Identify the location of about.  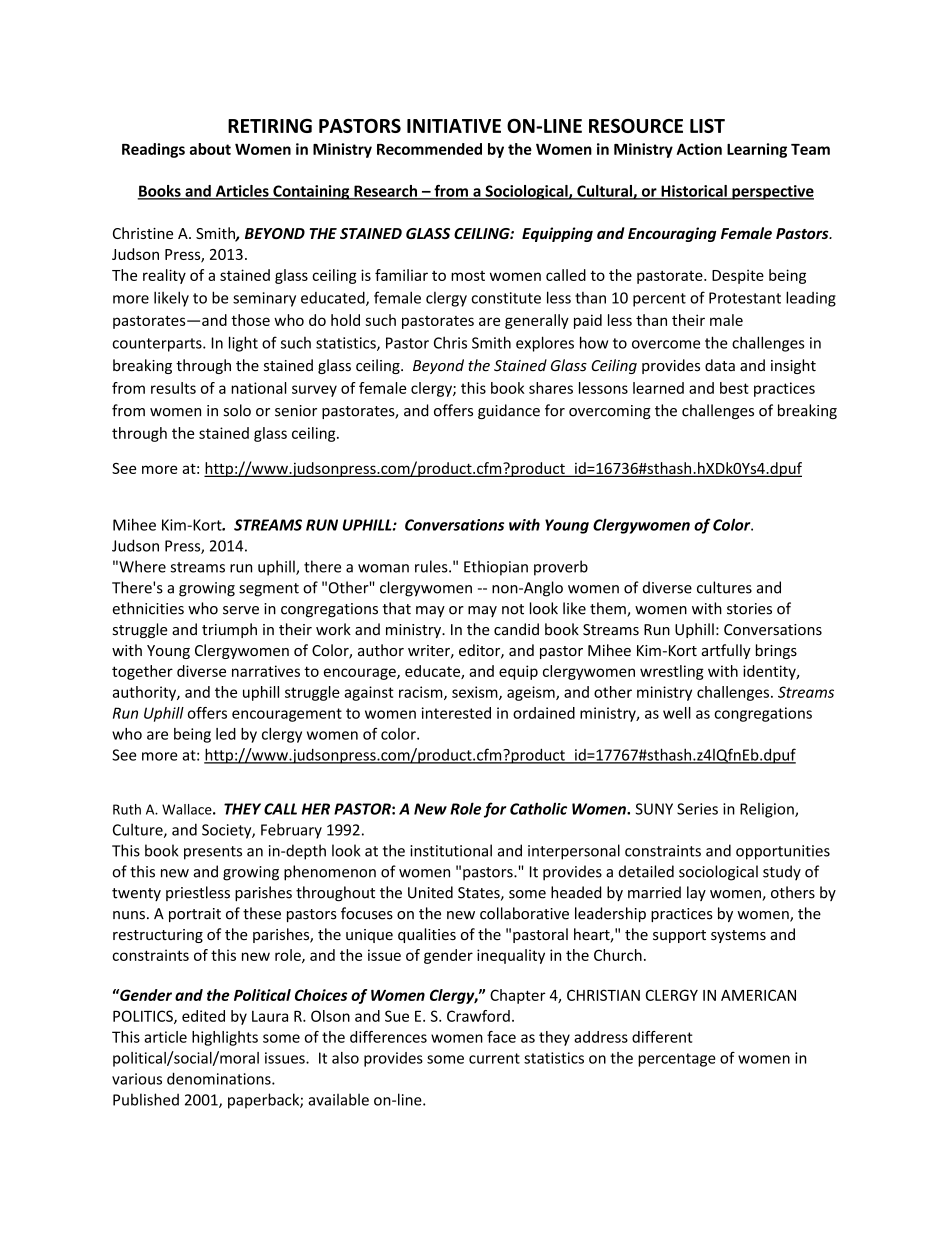
(210, 149).
